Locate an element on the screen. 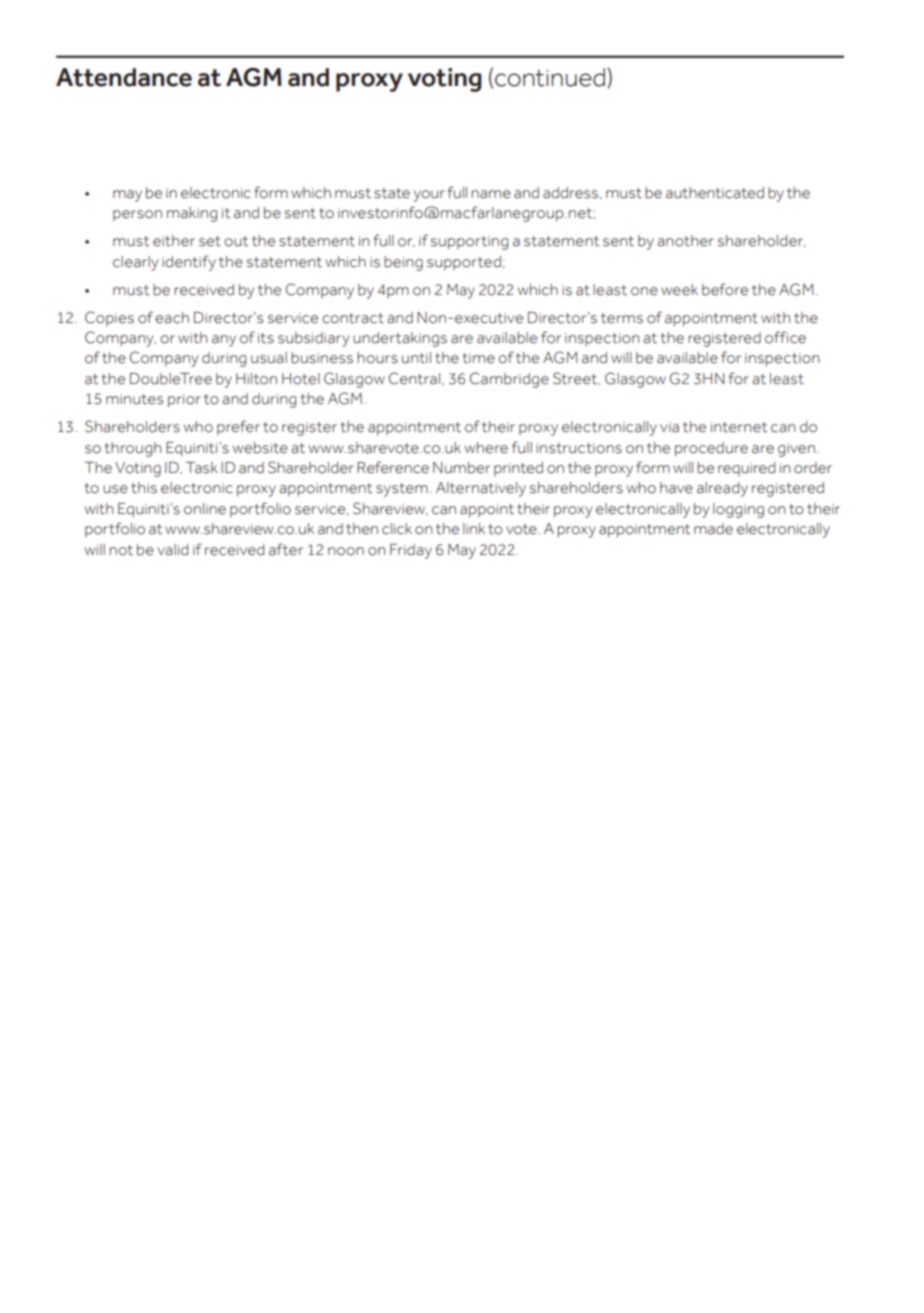  valid is located at coordinates (172, 550).
